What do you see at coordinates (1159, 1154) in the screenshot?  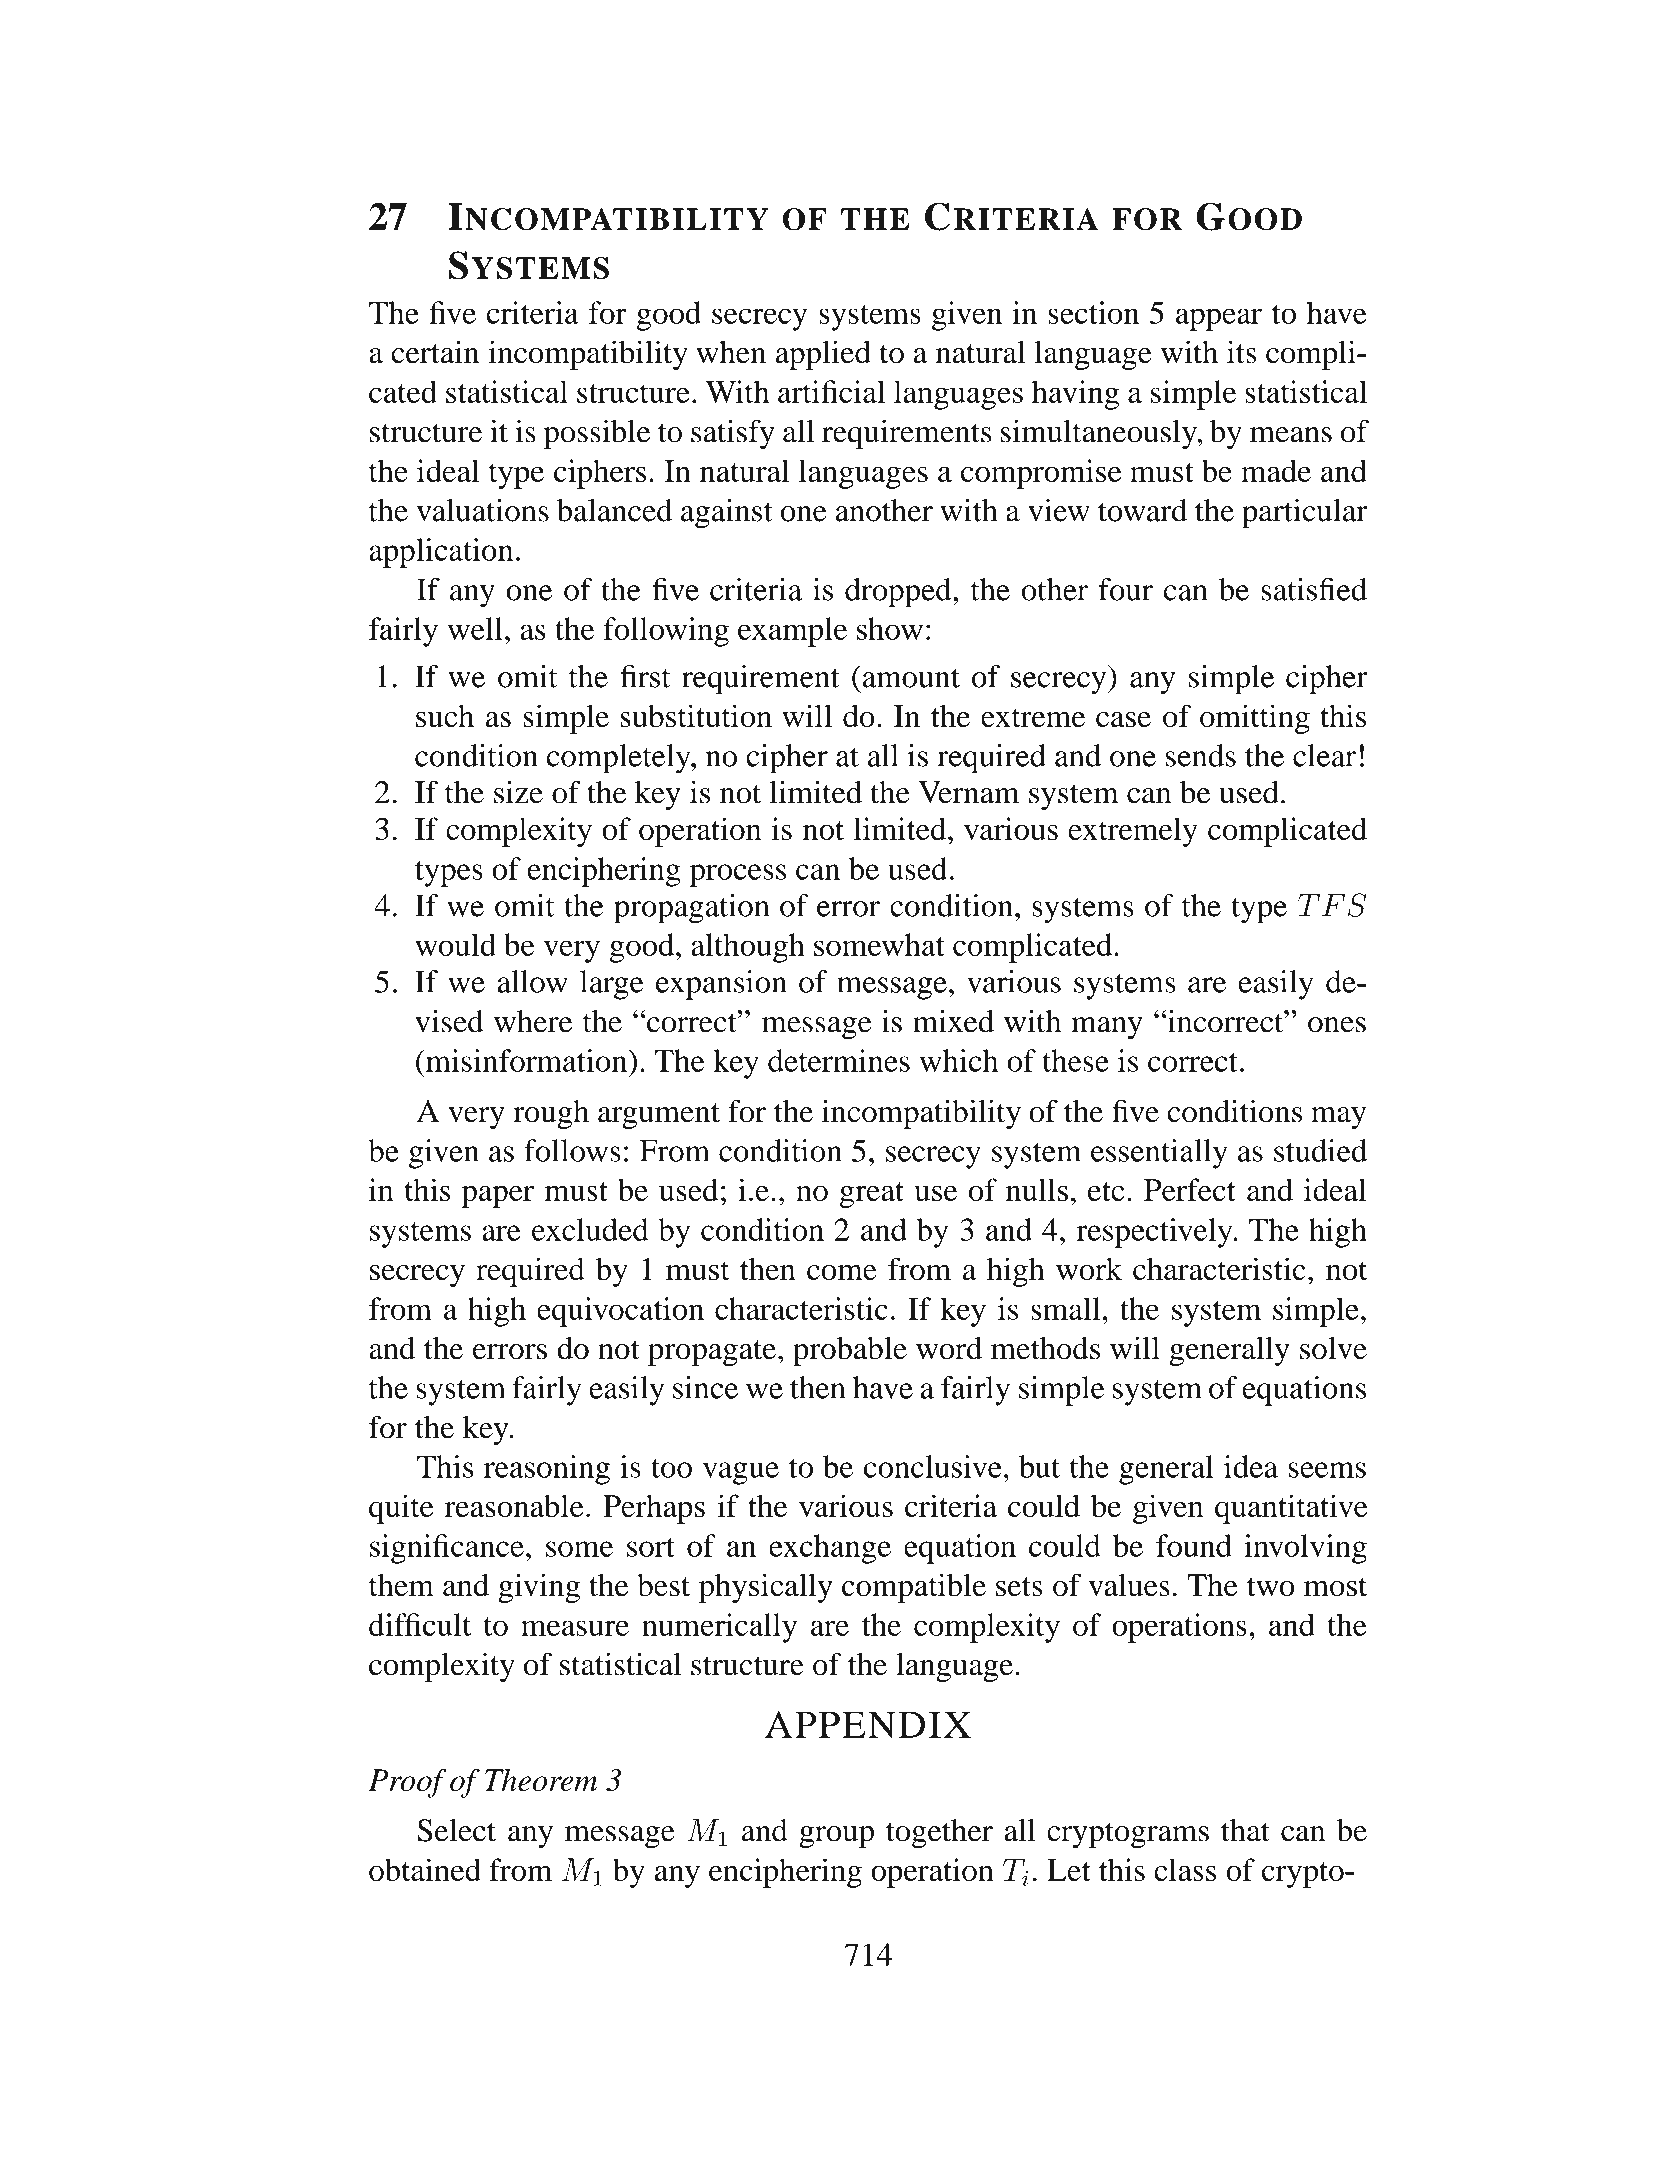 I see `essentially` at bounding box center [1159, 1154].
